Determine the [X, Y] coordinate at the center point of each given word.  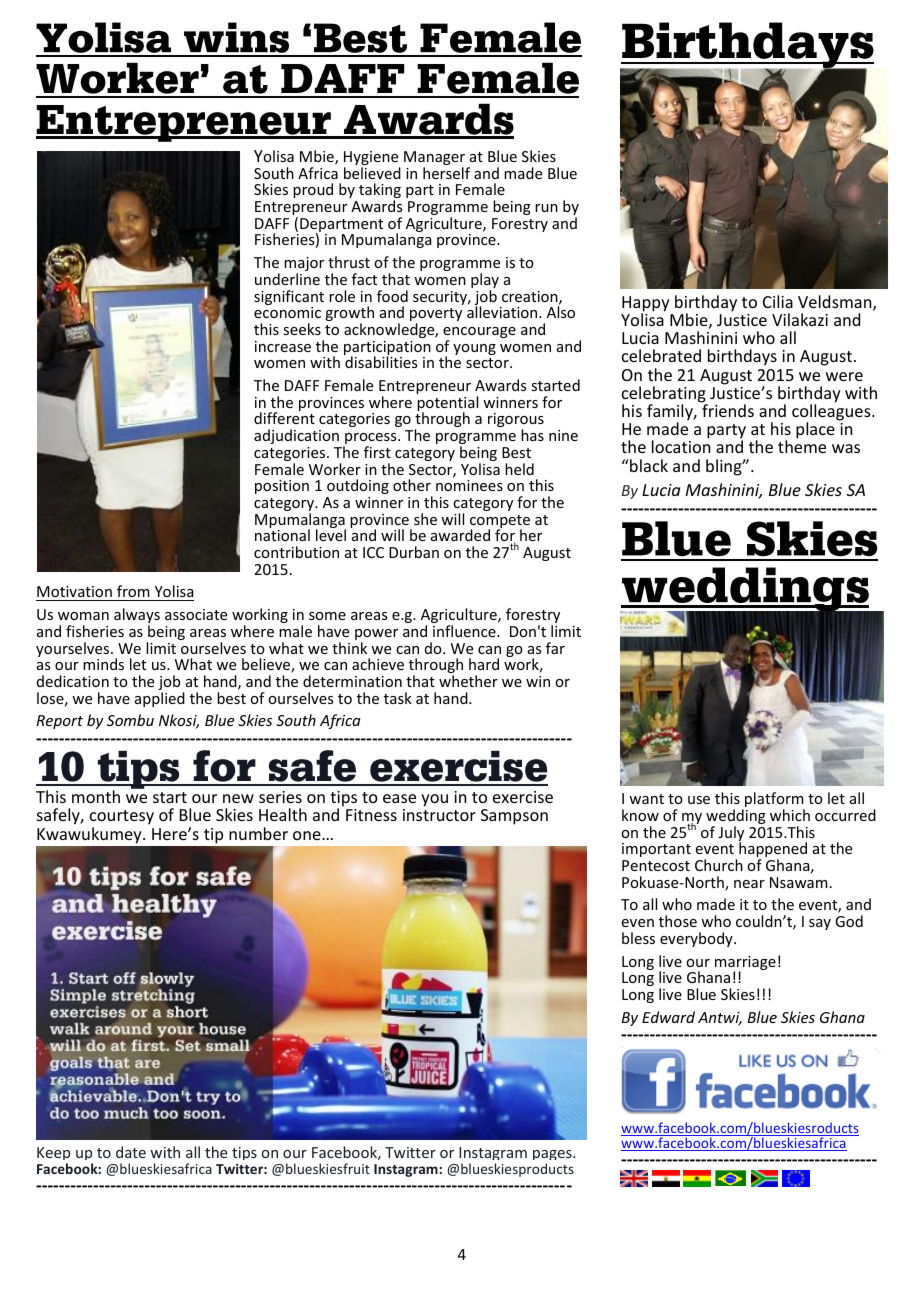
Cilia [778, 301]
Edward [668, 1017]
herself [446, 173]
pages [553, 1157]
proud [313, 190]
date [131, 1152]
